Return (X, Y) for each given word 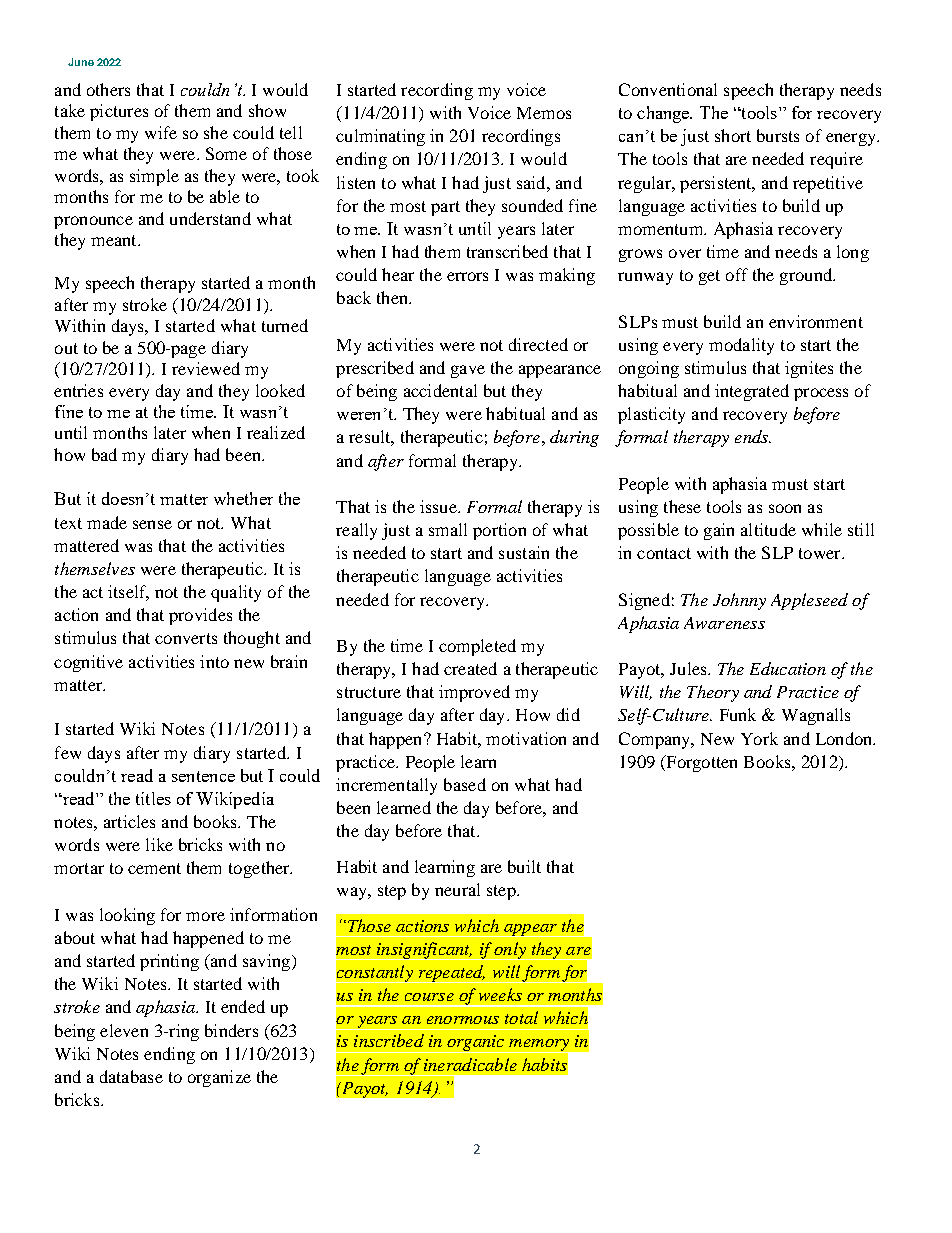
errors (467, 276)
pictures (119, 112)
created (470, 668)
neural (457, 889)
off (737, 274)
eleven (124, 1030)
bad (104, 454)
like (159, 844)
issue (439, 506)
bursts (778, 135)
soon (785, 508)
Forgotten (700, 763)
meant (115, 240)
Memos (544, 113)
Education (788, 668)
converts (186, 638)
